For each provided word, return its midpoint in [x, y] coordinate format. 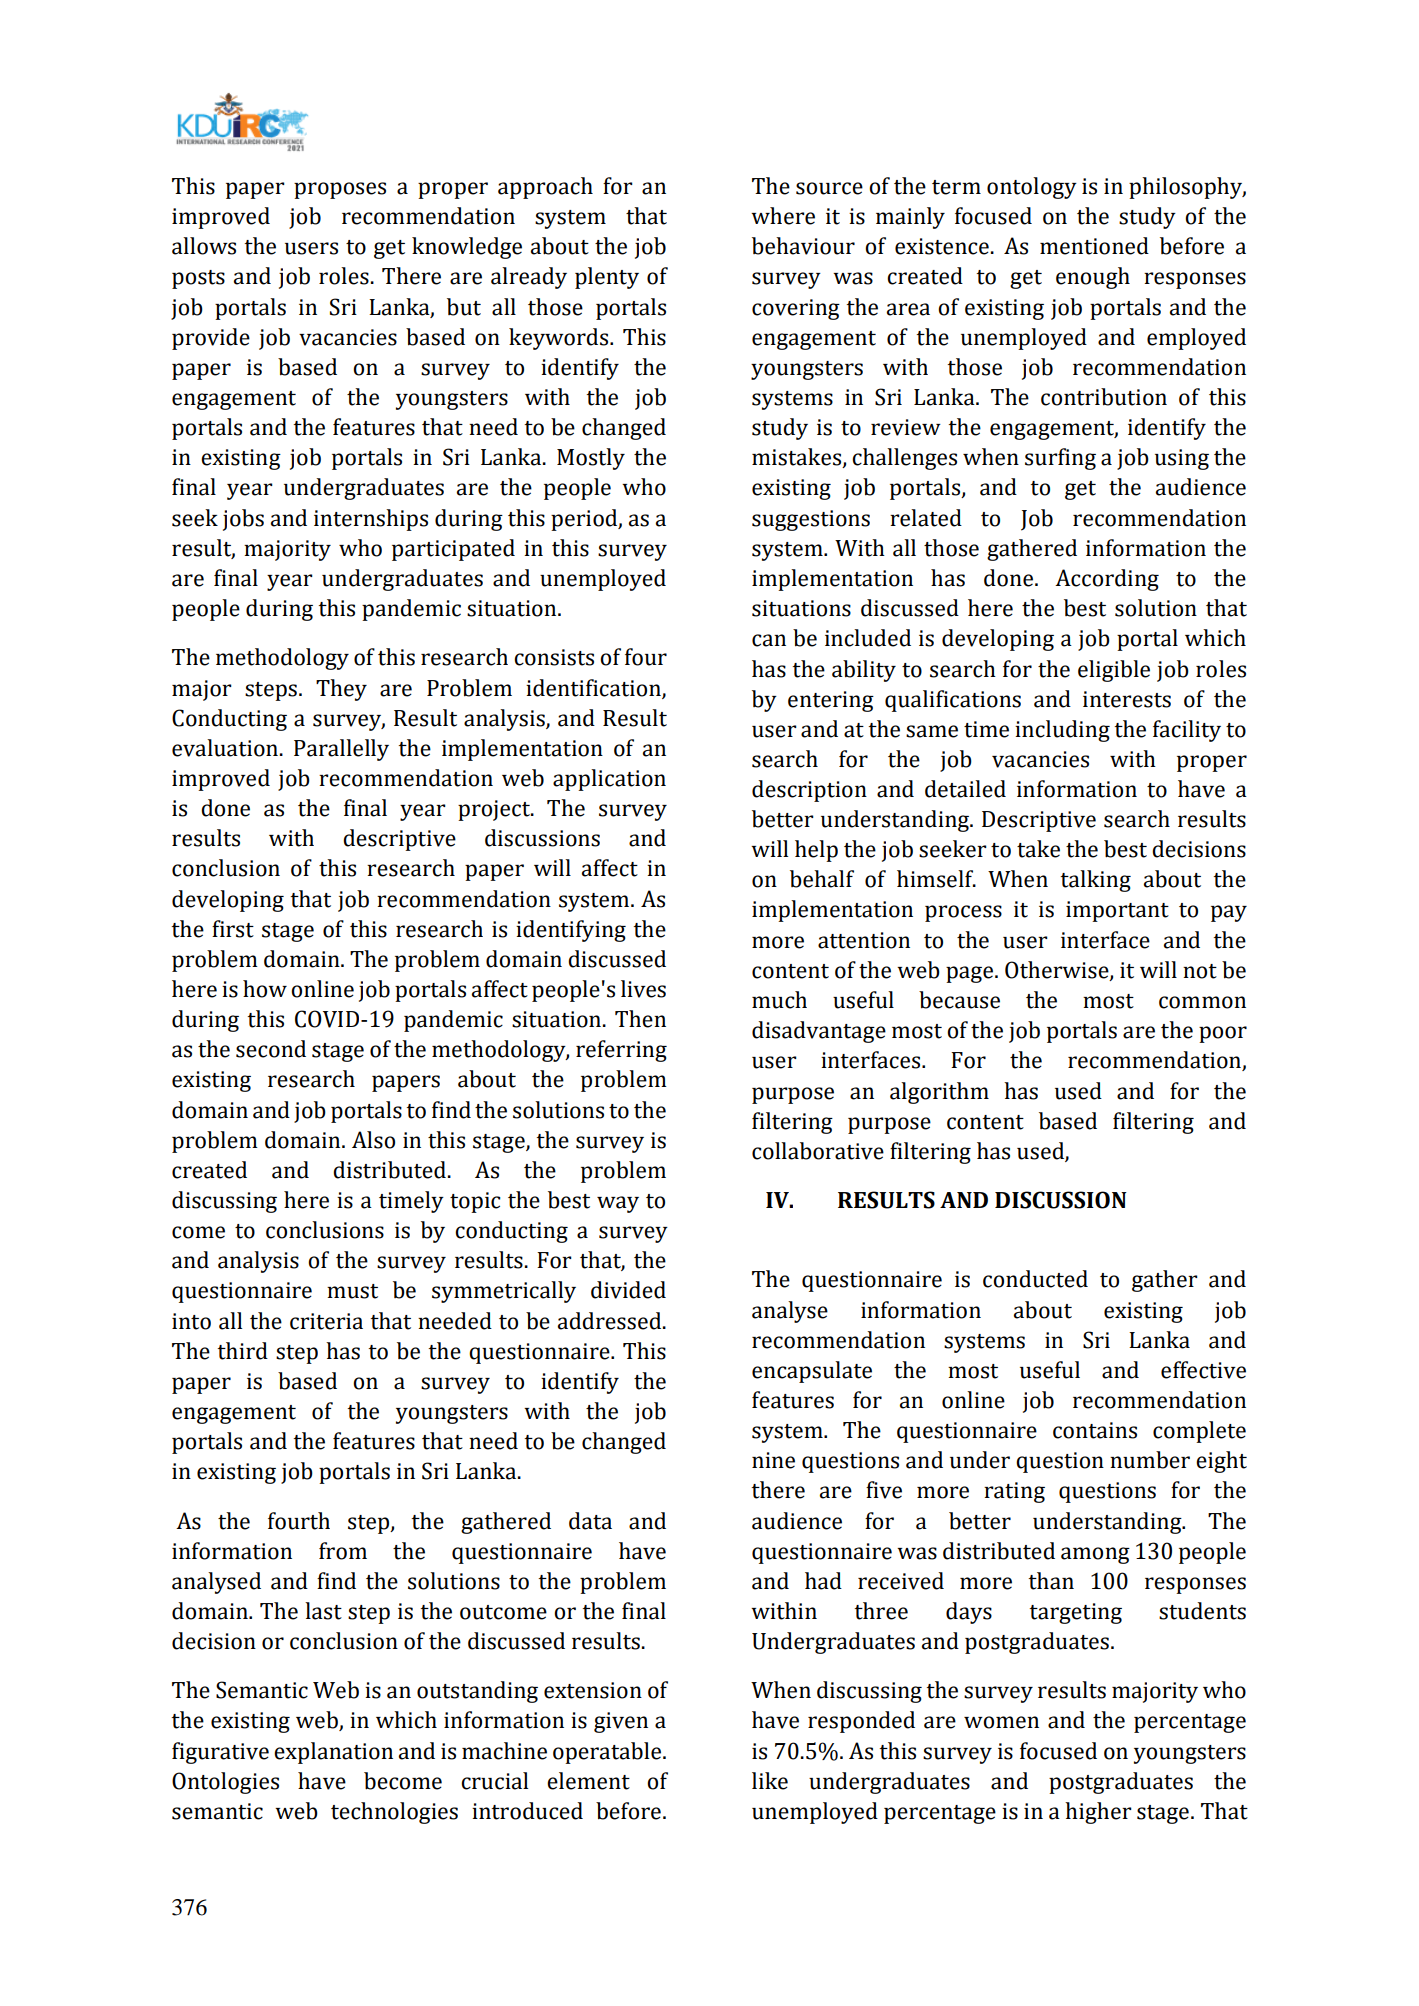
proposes [340, 190]
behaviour [803, 246]
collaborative [818, 1151]
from [343, 1551]
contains [1095, 1430]
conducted [1035, 1279]
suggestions [811, 520]
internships [371, 520]
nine [773, 1460]
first [233, 929]
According [1107, 580]
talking [1095, 881]
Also [373, 1140]
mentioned [1094, 246]
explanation [333, 1753]
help [816, 851]
